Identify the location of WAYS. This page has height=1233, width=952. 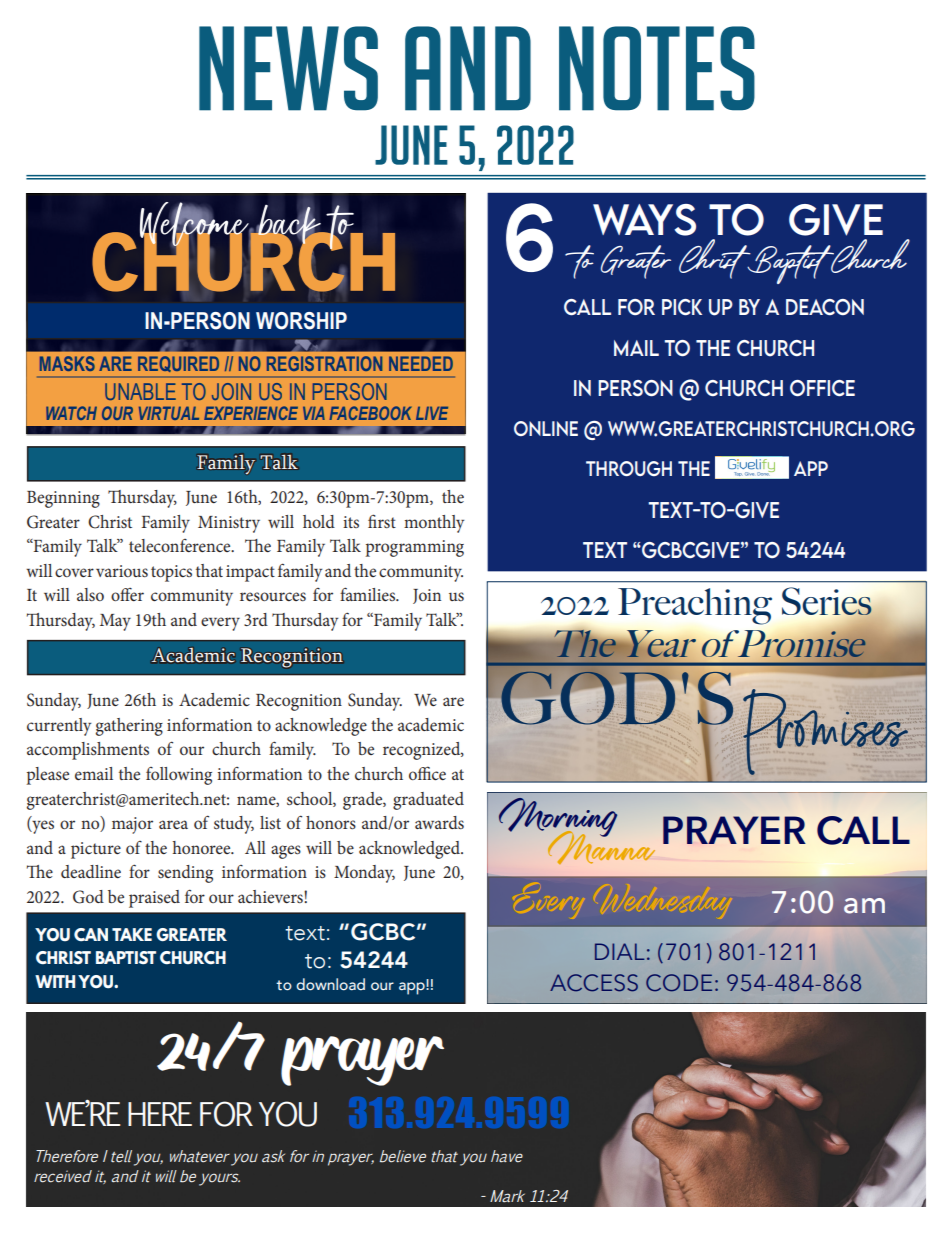
(644, 220).
